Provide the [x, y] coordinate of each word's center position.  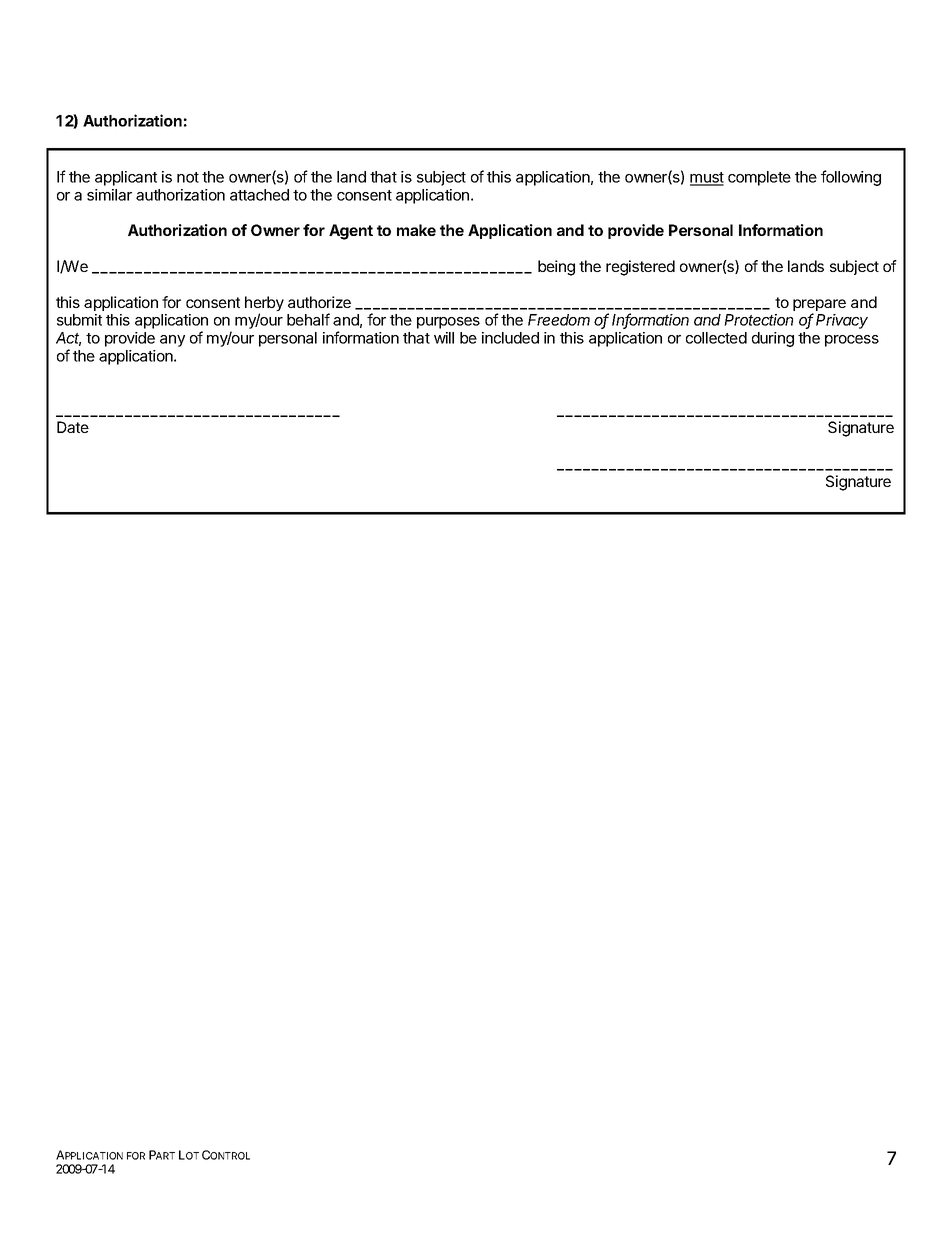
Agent [351, 232]
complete [759, 178]
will [444, 338]
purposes [448, 323]
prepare [819, 306]
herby [264, 305]
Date [73, 427]
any [172, 341]
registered [640, 268]
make [416, 230]
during [773, 339]
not [188, 177]
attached [259, 195]
